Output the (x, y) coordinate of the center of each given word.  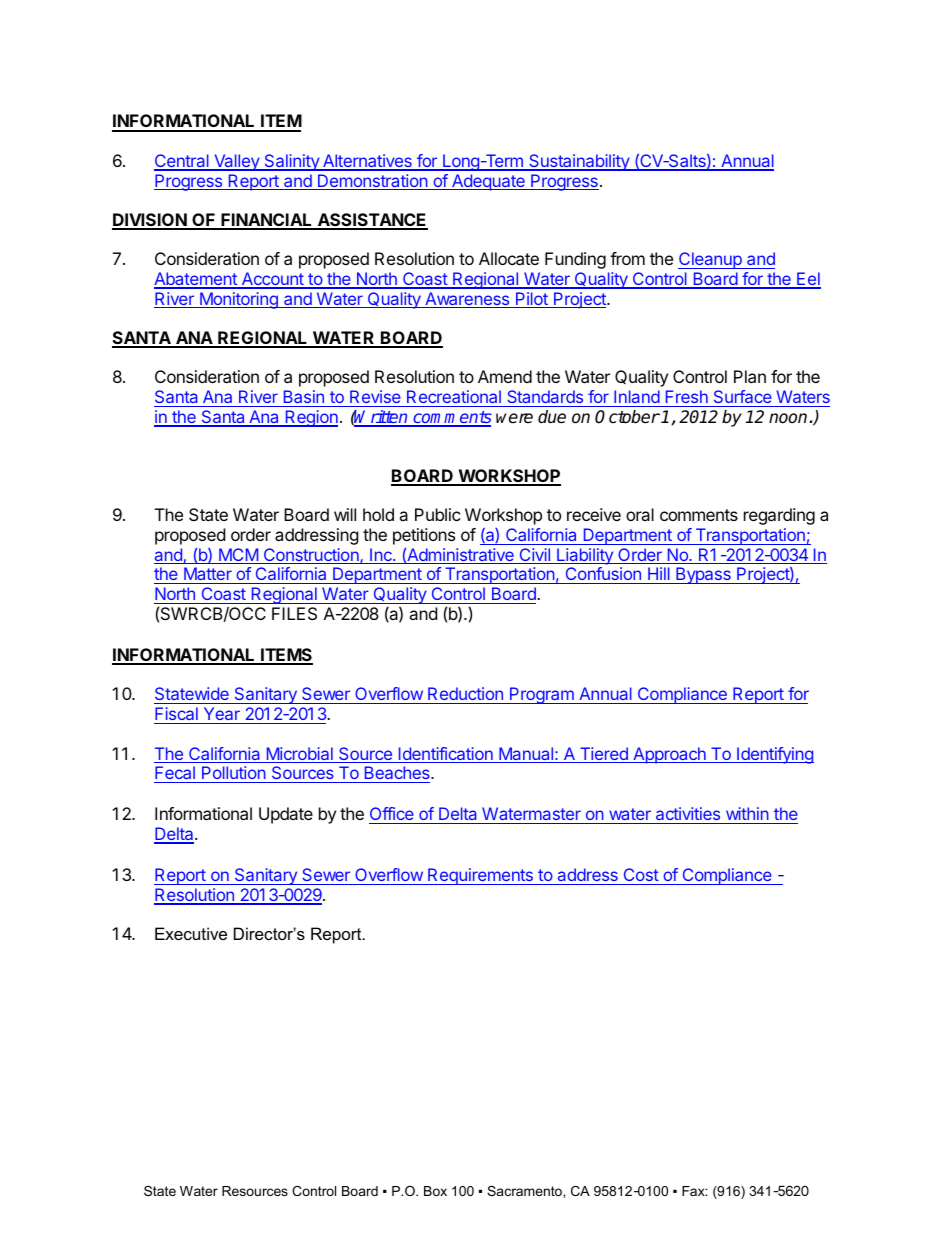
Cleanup (711, 260)
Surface (742, 398)
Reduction (465, 695)
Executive (191, 933)
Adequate (488, 182)
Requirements (480, 876)
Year (222, 713)
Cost (641, 874)
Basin (304, 396)
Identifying (774, 755)
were (514, 418)
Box (435, 1191)
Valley (237, 162)
